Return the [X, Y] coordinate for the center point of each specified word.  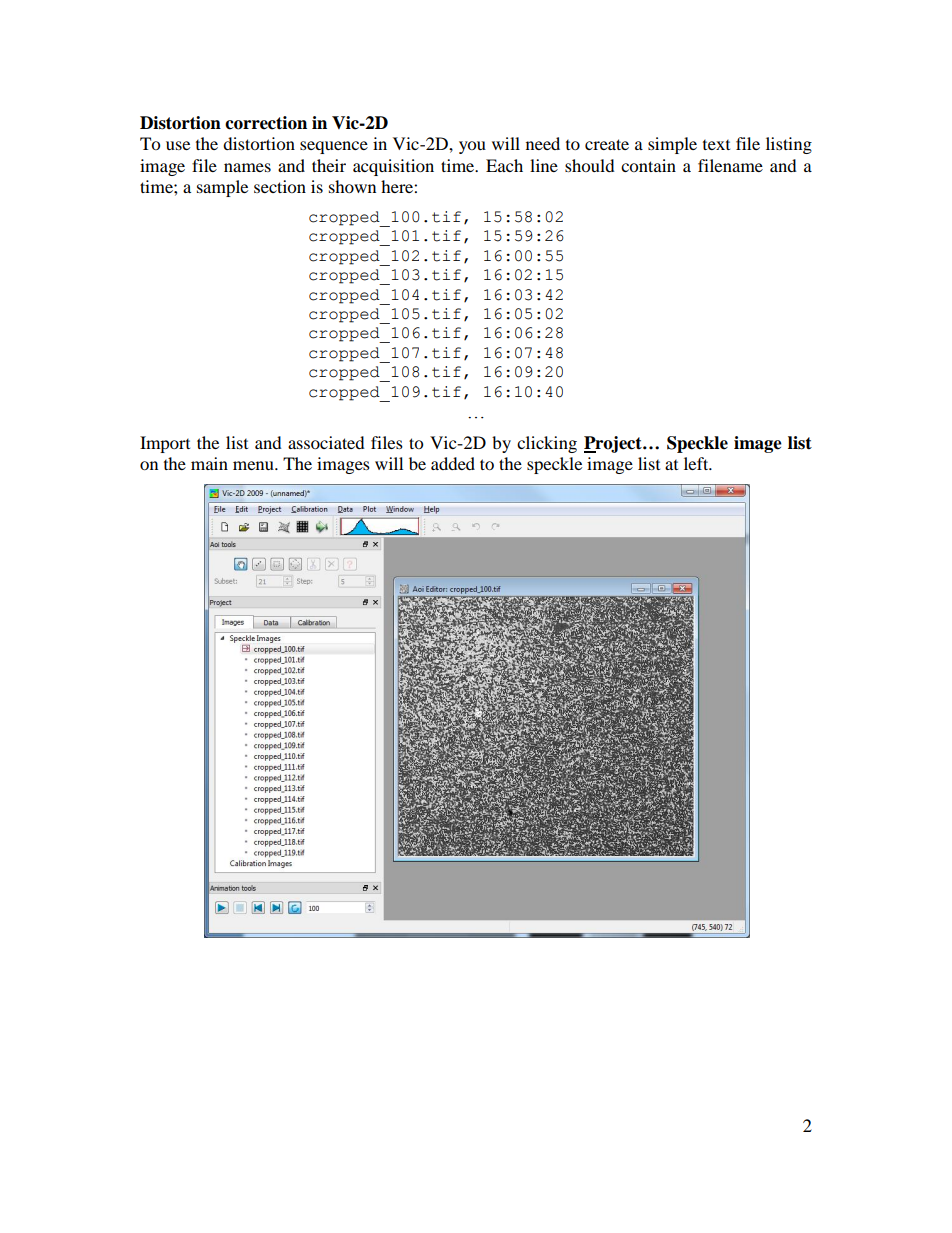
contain [648, 165]
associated [326, 442]
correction [266, 123]
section [280, 186]
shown [352, 186]
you [472, 147]
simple [672, 145]
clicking [547, 444]
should [590, 165]
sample [222, 188]
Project [614, 444]
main [209, 463]
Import [165, 444]
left [697, 463]
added [453, 463]
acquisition [393, 167]
